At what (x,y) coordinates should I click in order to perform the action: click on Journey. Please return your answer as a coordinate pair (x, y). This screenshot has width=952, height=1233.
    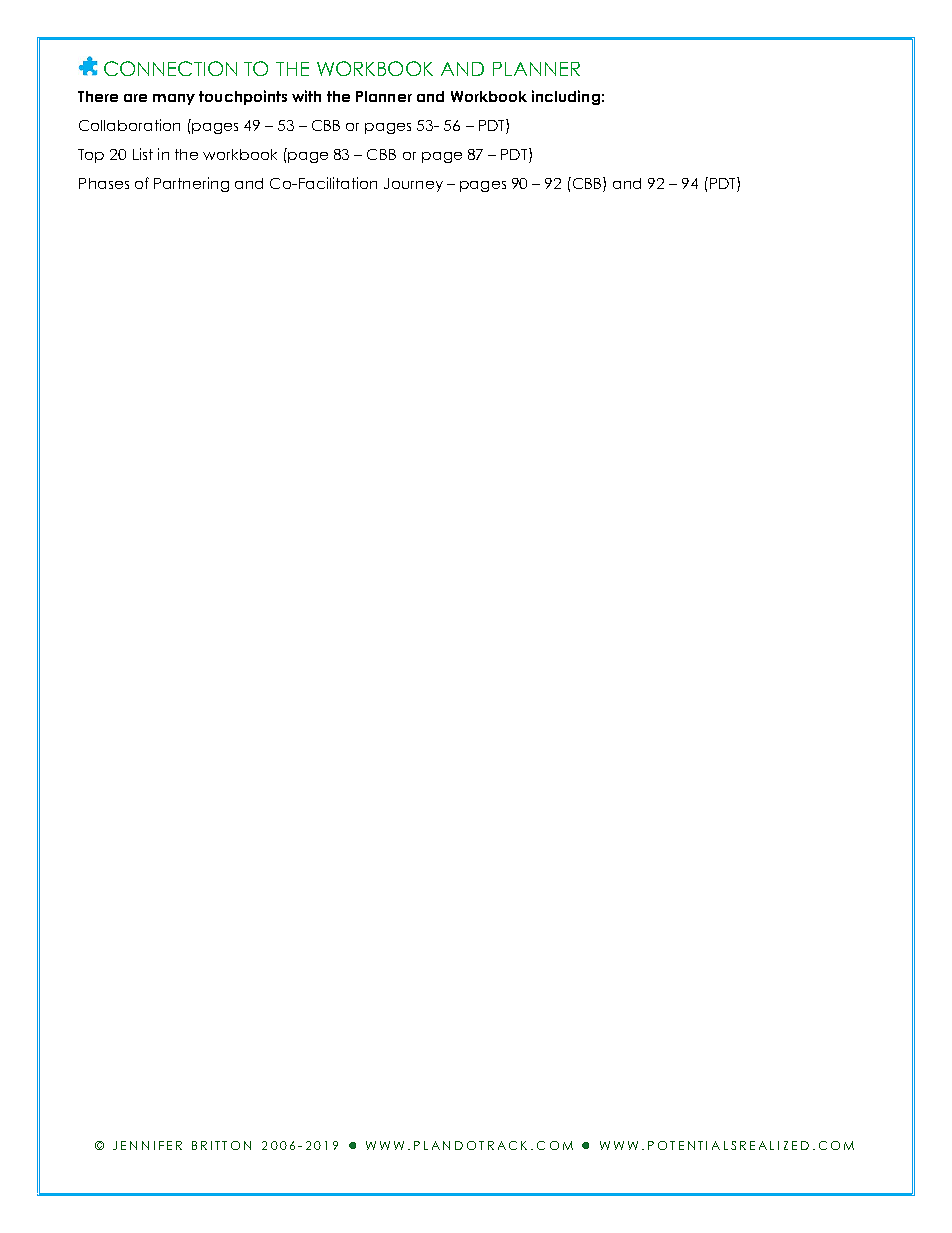
    Looking at the image, I should click on (413, 185).
